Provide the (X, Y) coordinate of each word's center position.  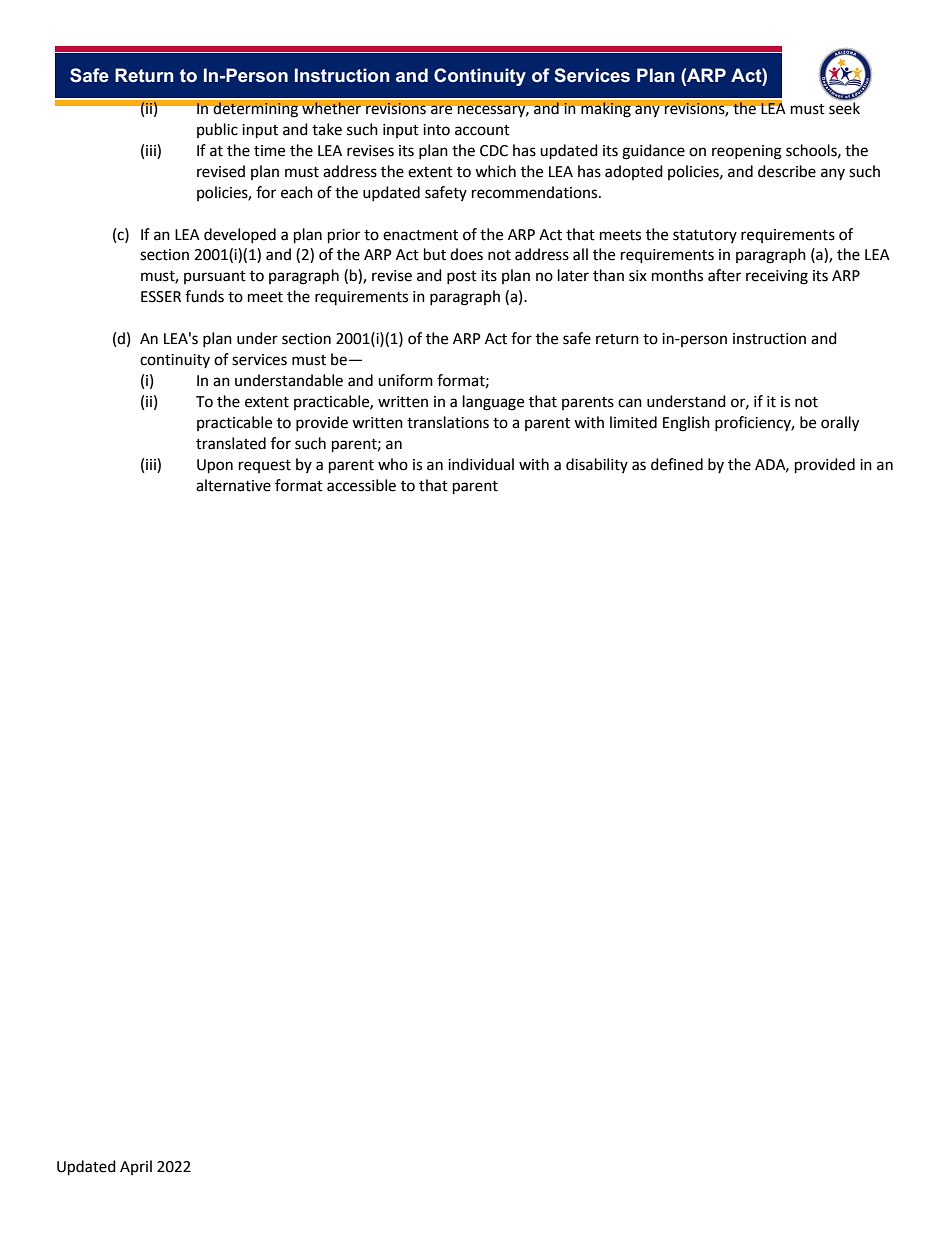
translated (231, 443)
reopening (747, 152)
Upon (215, 466)
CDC (494, 151)
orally (840, 424)
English (686, 424)
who (393, 464)
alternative (233, 485)
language (493, 403)
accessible (361, 485)
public (217, 130)
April (136, 1167)
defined (677, 464)
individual (481, 464)
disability (597, 465)
